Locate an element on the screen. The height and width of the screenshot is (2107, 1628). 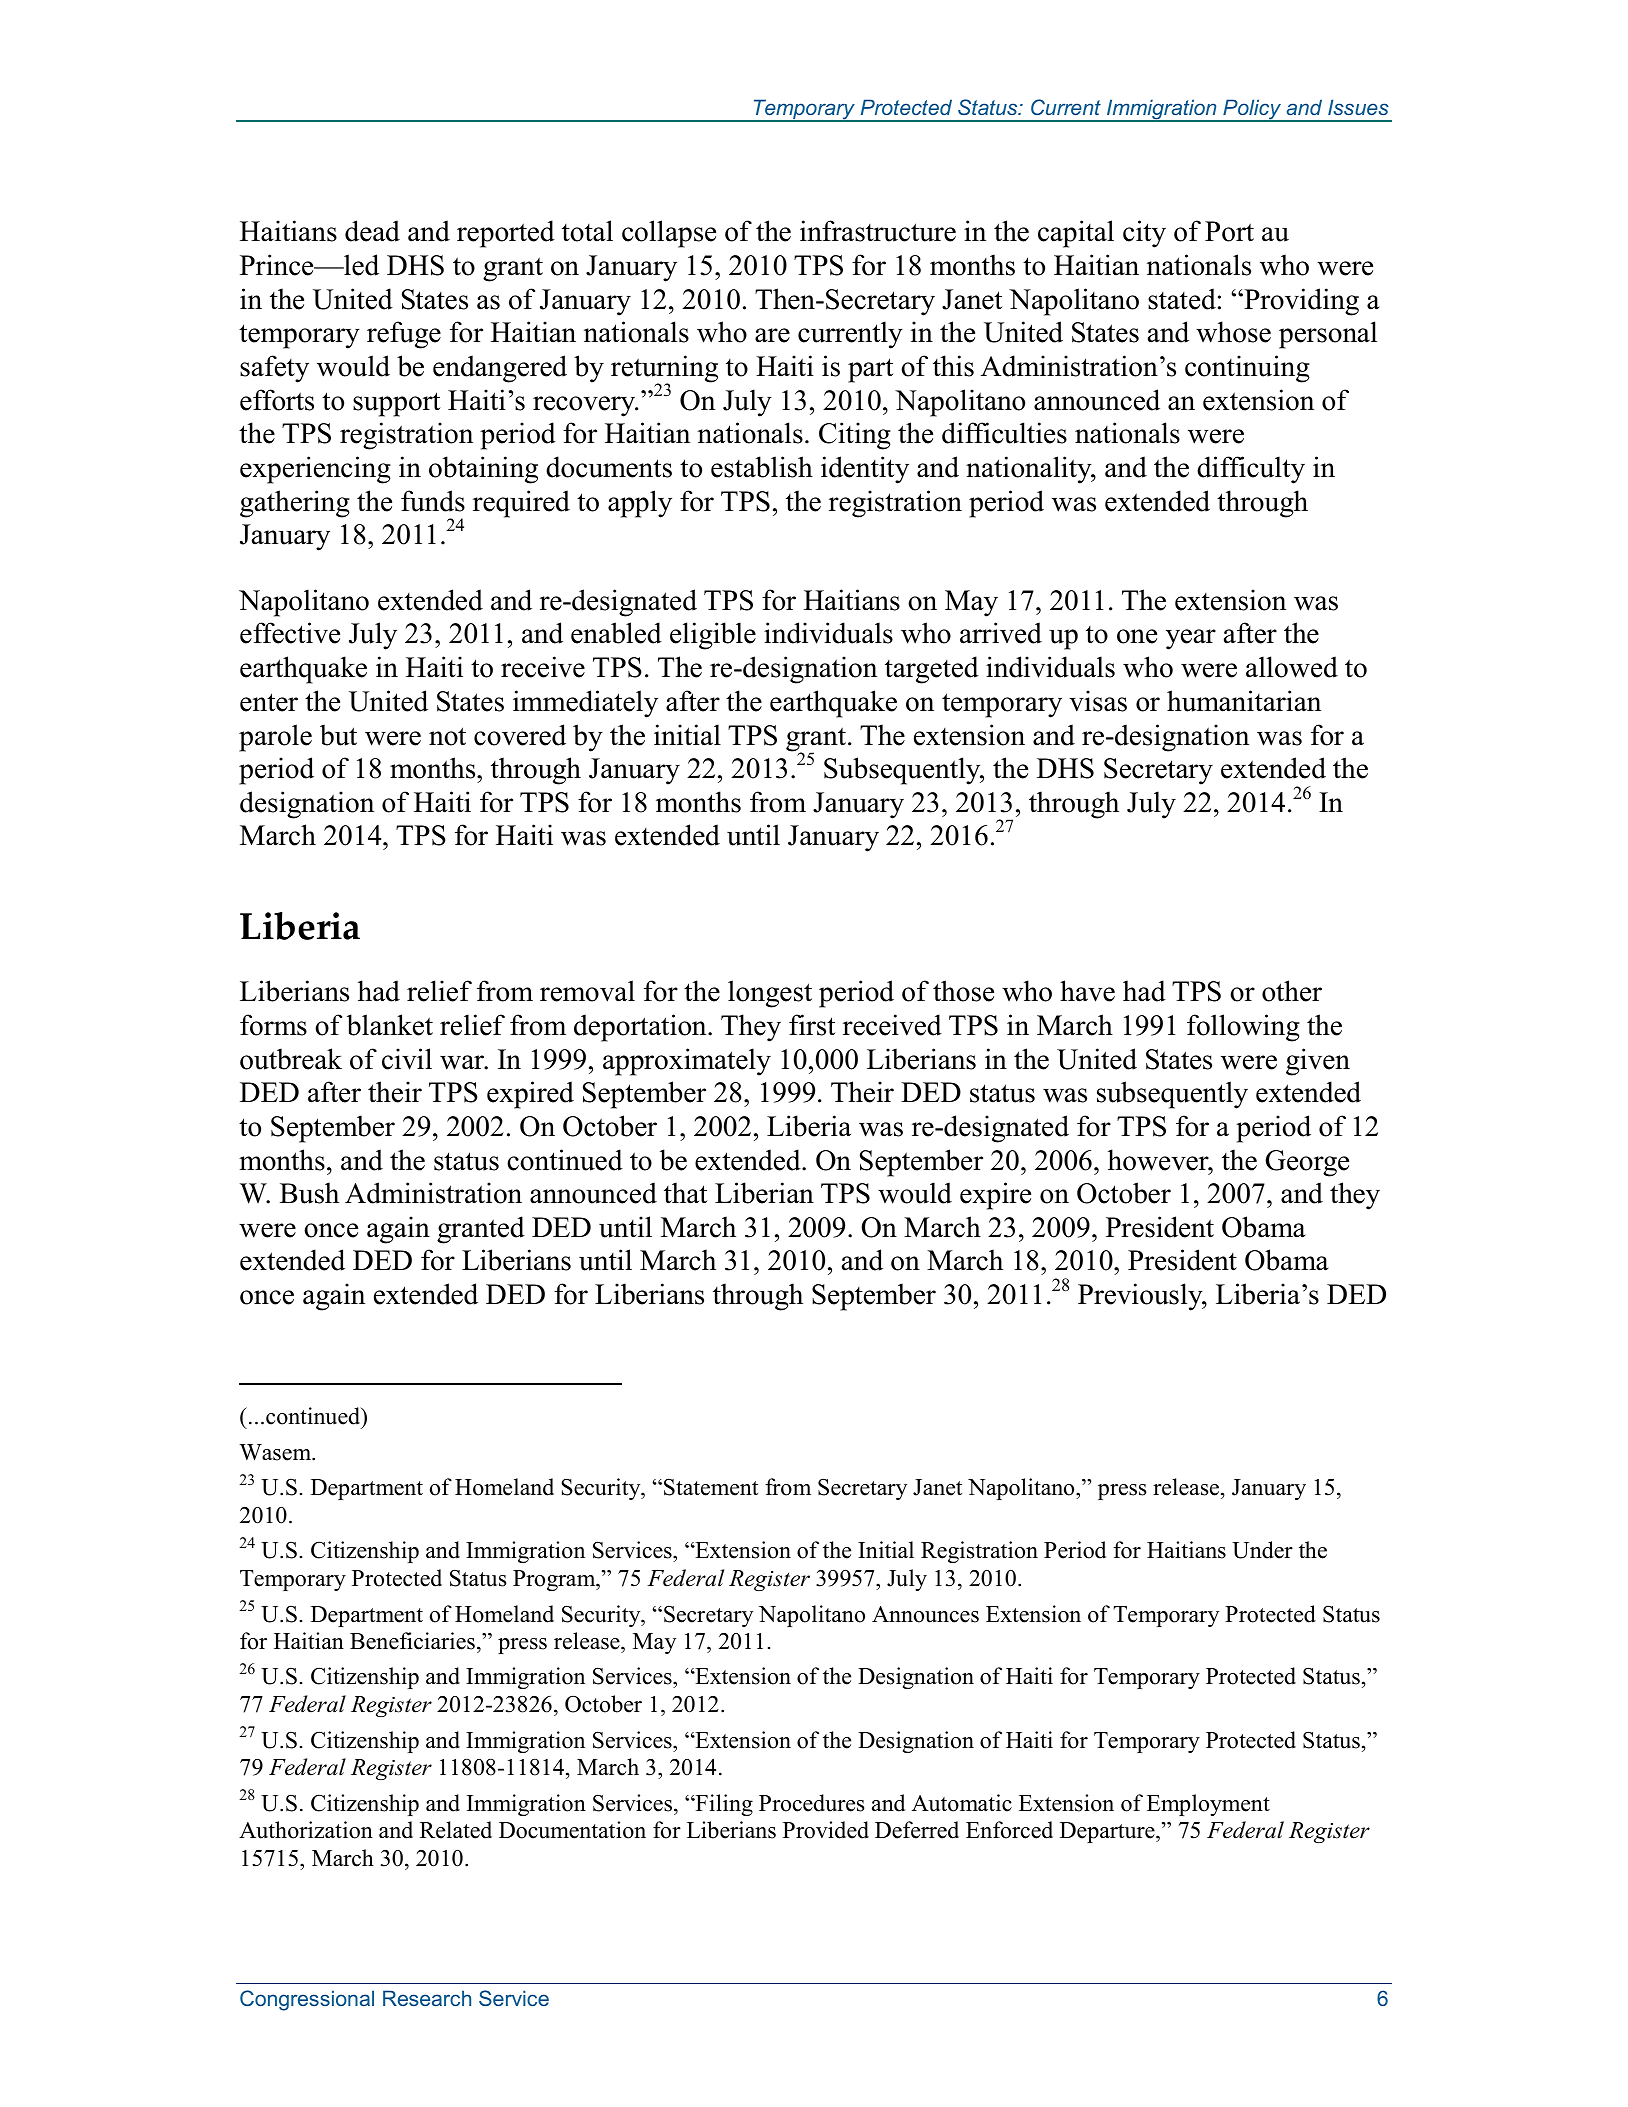
Statement is located at coordinates (711, 1487).
